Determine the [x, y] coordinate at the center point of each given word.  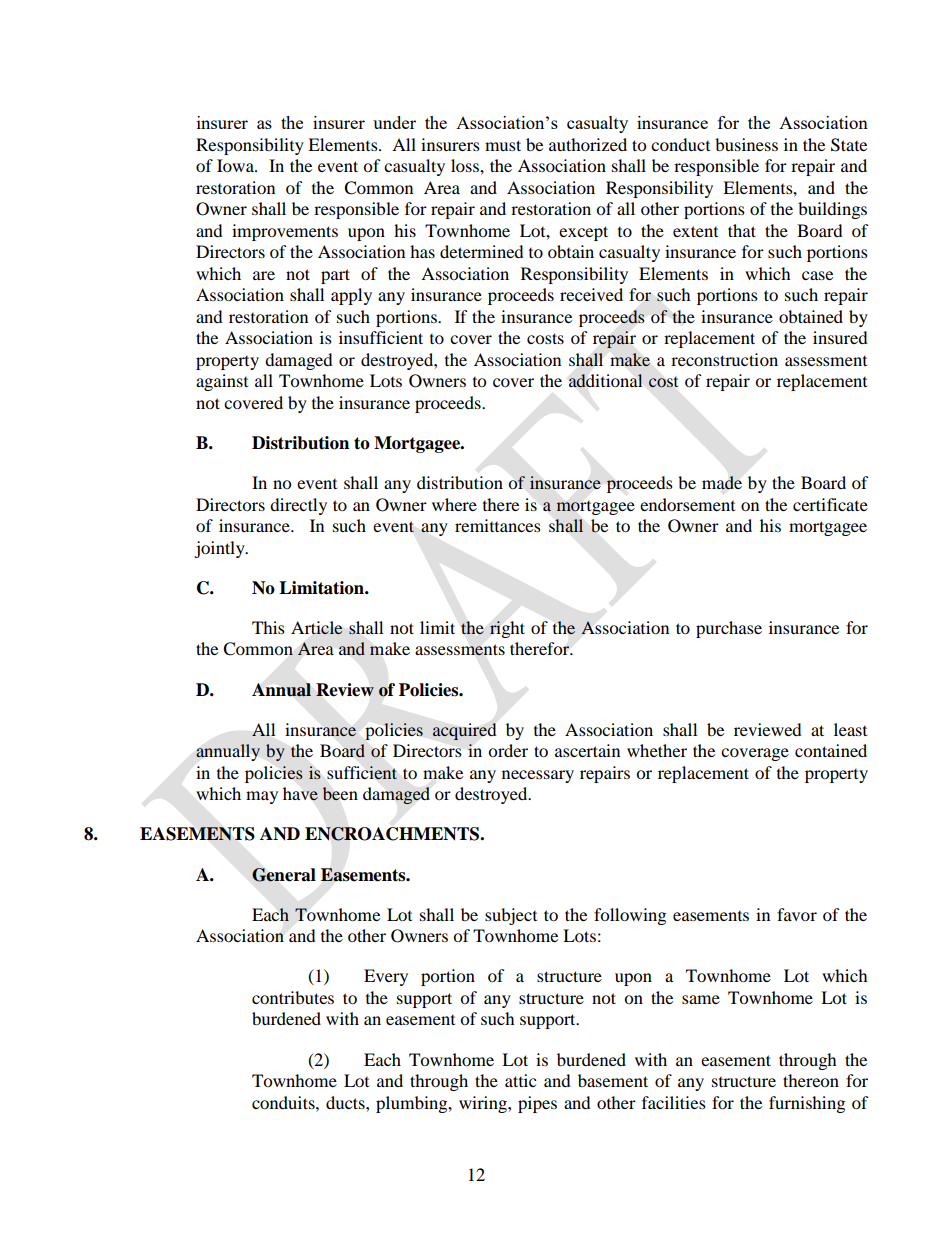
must [503, 145]
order [508, 750]
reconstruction [724, 359]
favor [797, 914]
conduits [284, 1102]
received [591, 294]
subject [511, 916]
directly [298, 506]
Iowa [236, 165]
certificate [830, 504]
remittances [498, 525]
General [284, 875]
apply [351, 296]
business [746, 144]
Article [317, 628]
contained [831, 750]
